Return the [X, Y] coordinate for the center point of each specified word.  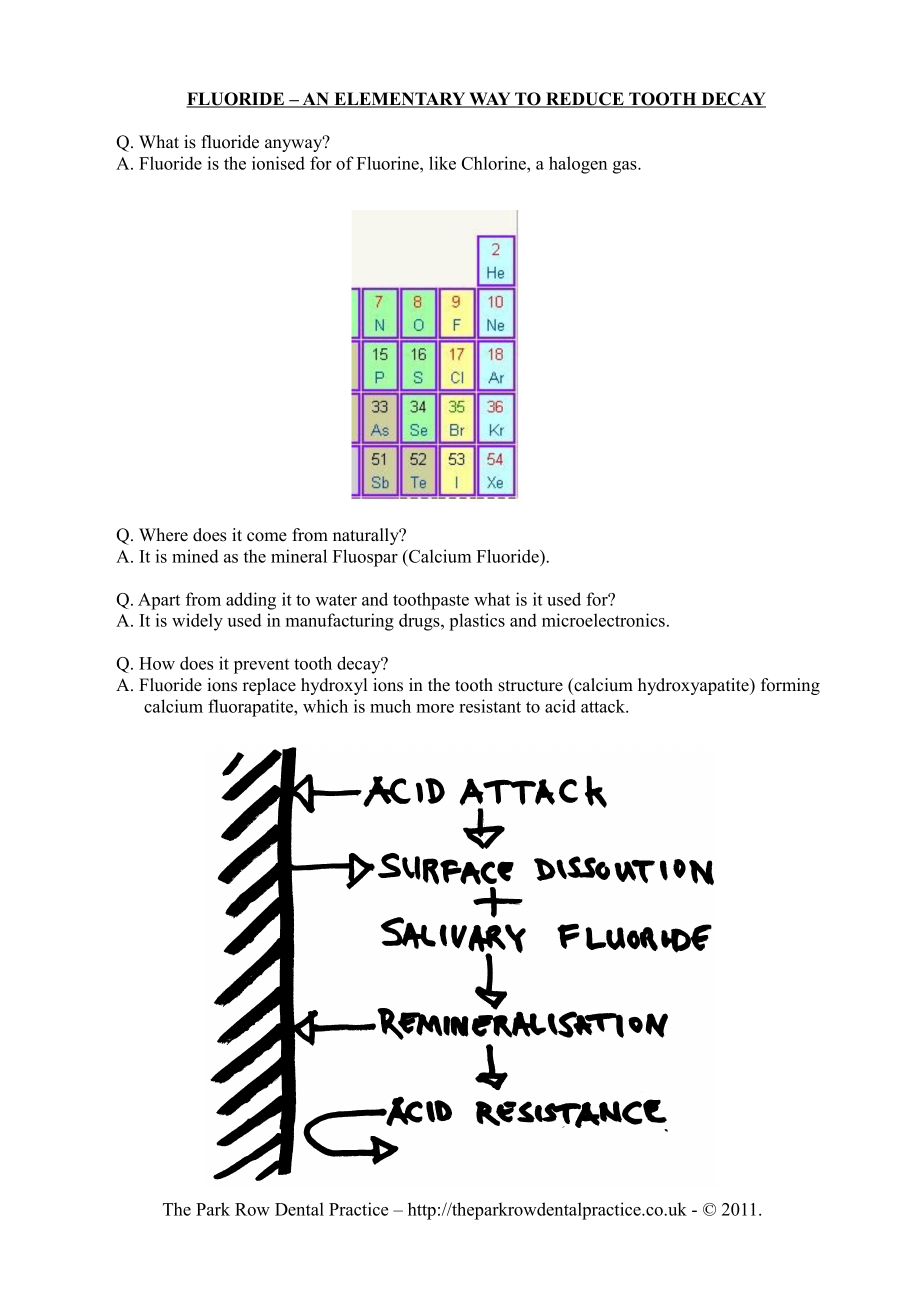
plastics [477, 622]
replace [269, 686]
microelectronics [603, 620]
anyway [295, 144]
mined [195, 556]
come [267, 537]
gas [626, 167]
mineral [299, 556]
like [442, 163]
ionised [278, 163]
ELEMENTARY [400, 100]
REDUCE [585, 100]
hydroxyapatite [694, 686]
